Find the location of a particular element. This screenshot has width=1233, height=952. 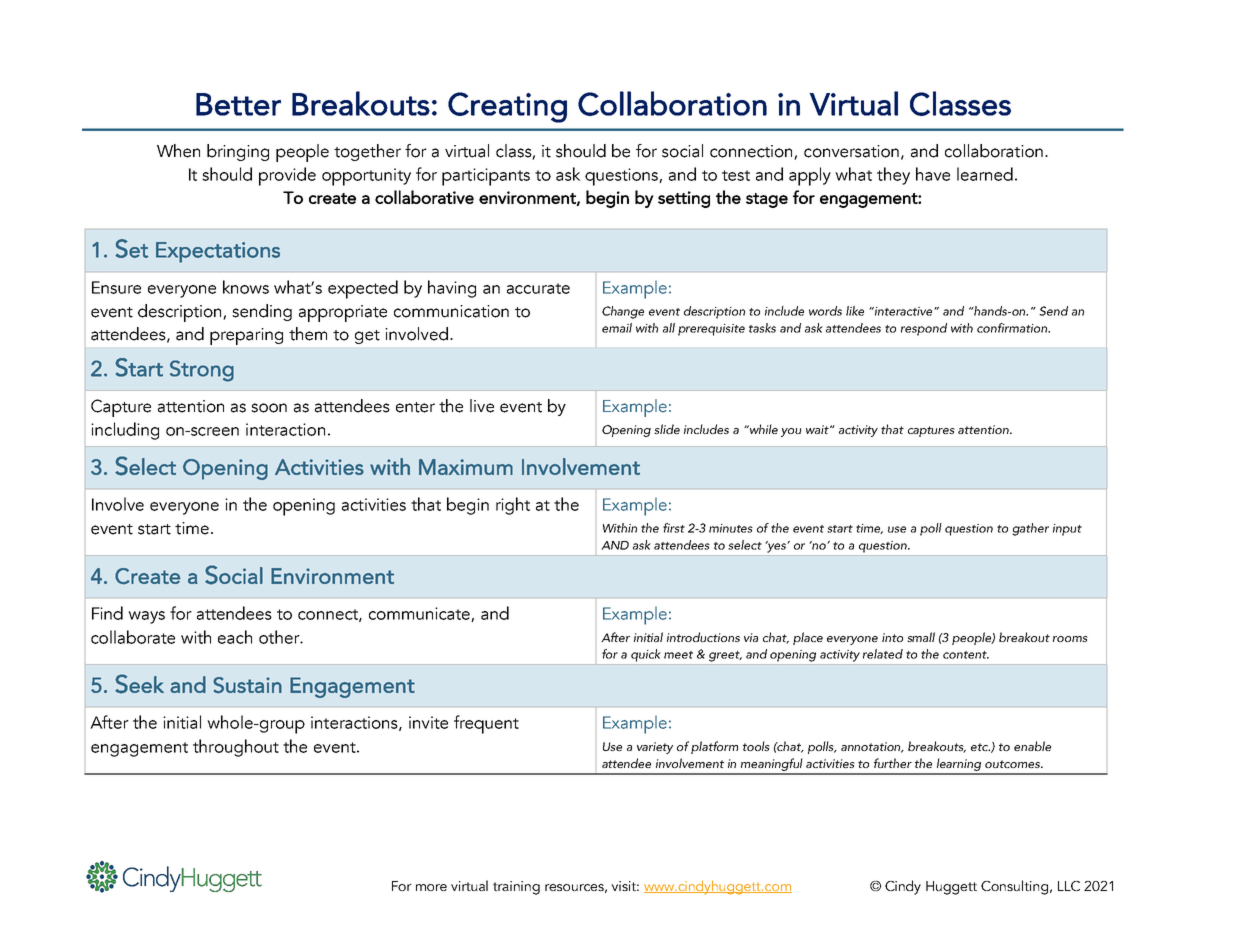

more is located at coordinates (431, 887).
